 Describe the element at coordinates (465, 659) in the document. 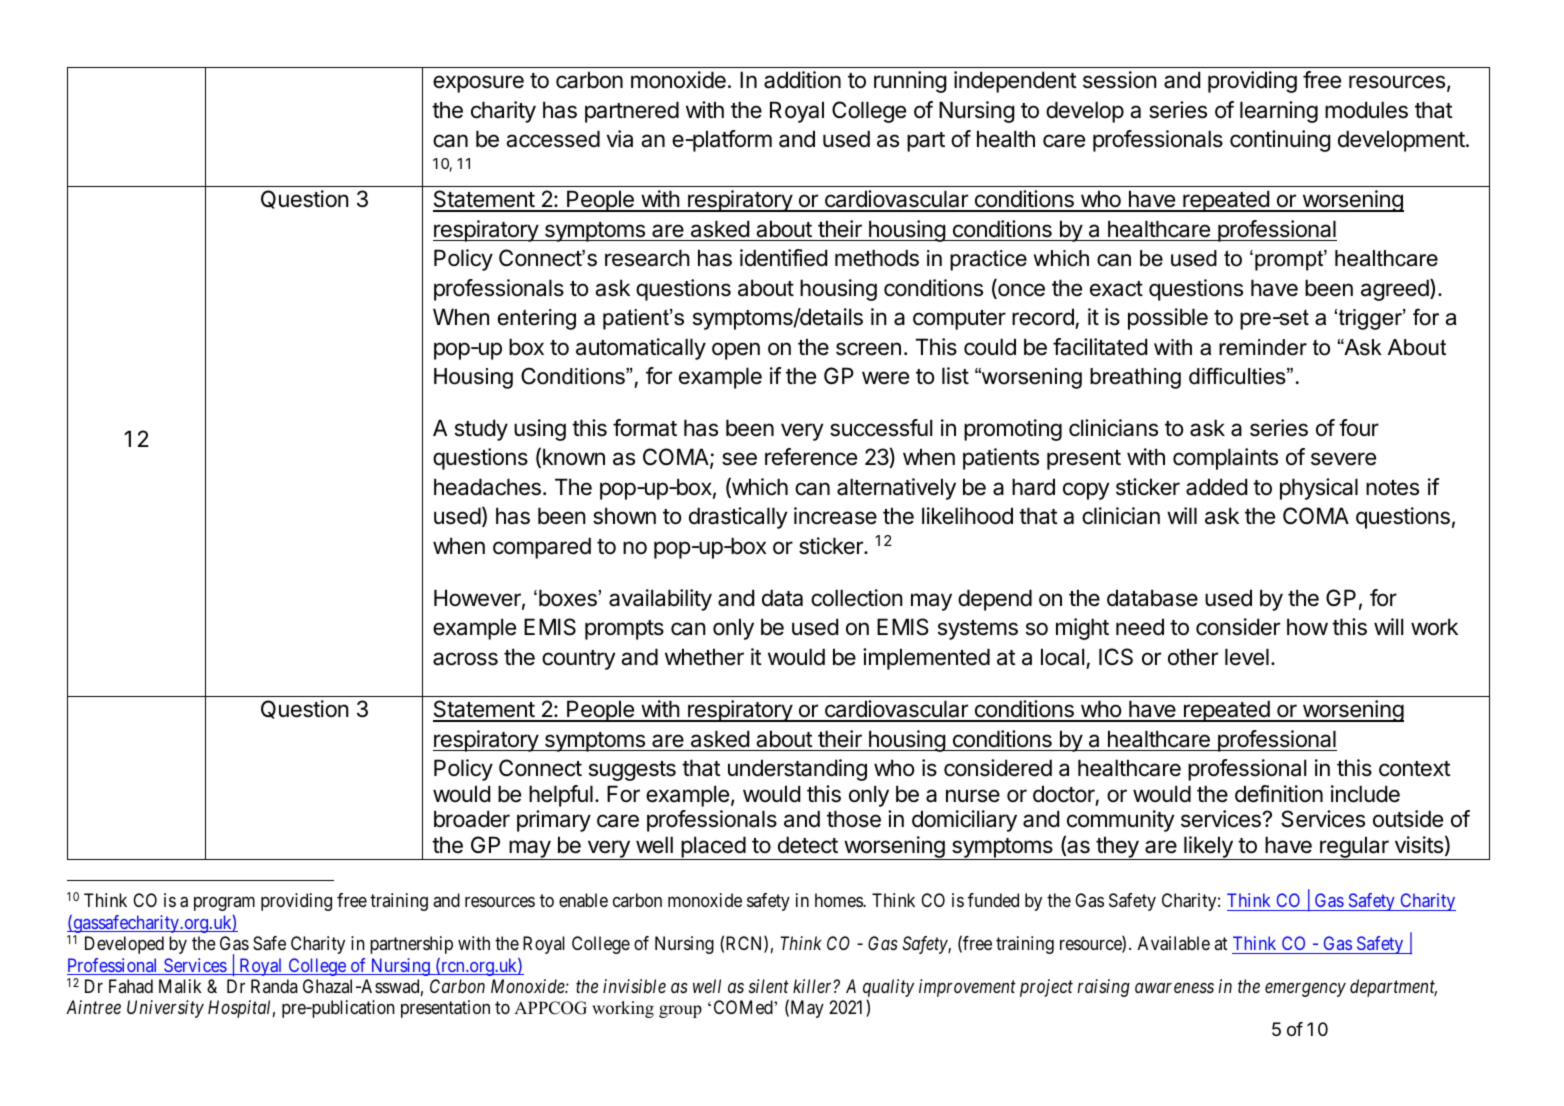

I see `across` at that location.
